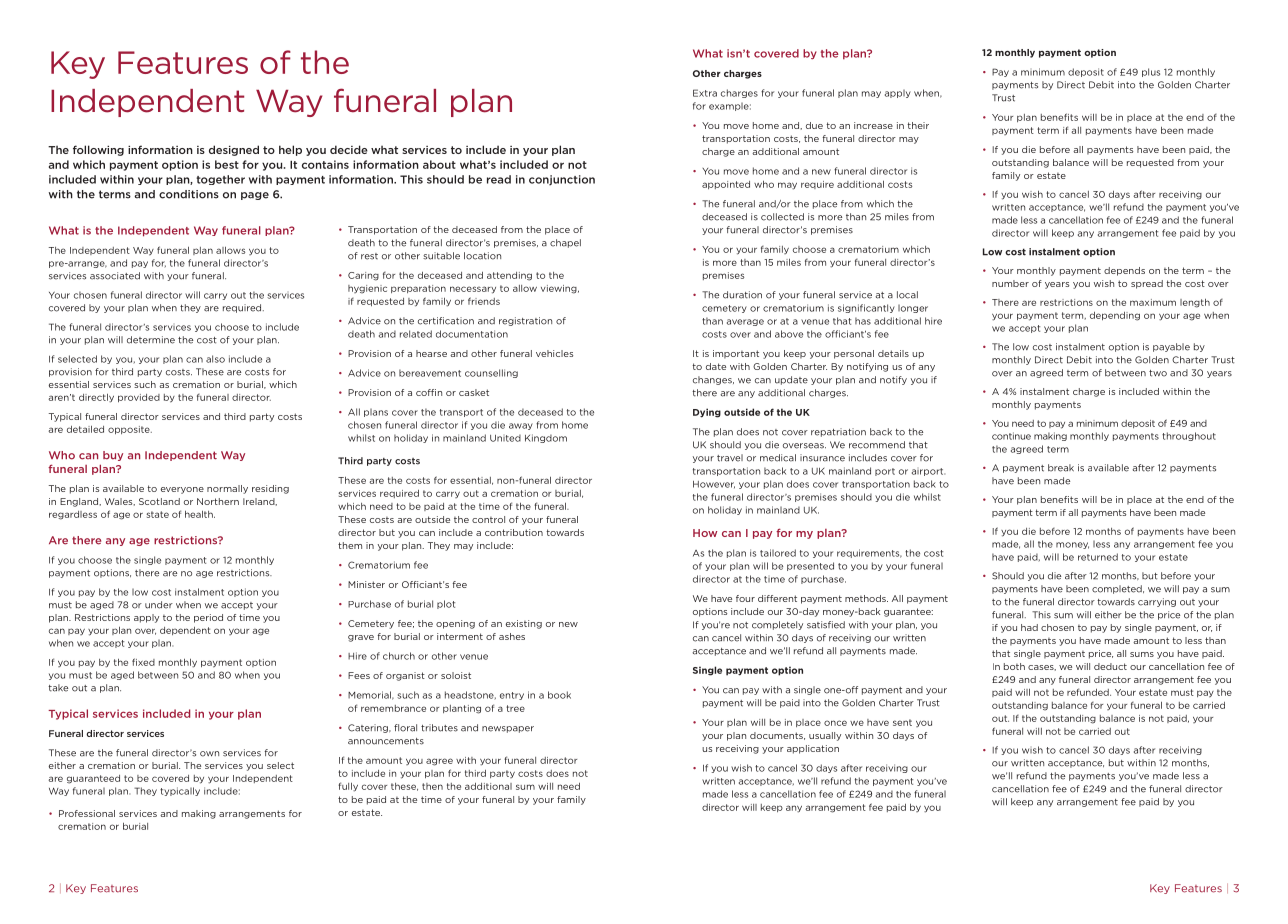 The image size is (1288, 924). What do you see at coordinates (1011, 436) in the document?
I see `continue` at bounding box center [1011, 436].
